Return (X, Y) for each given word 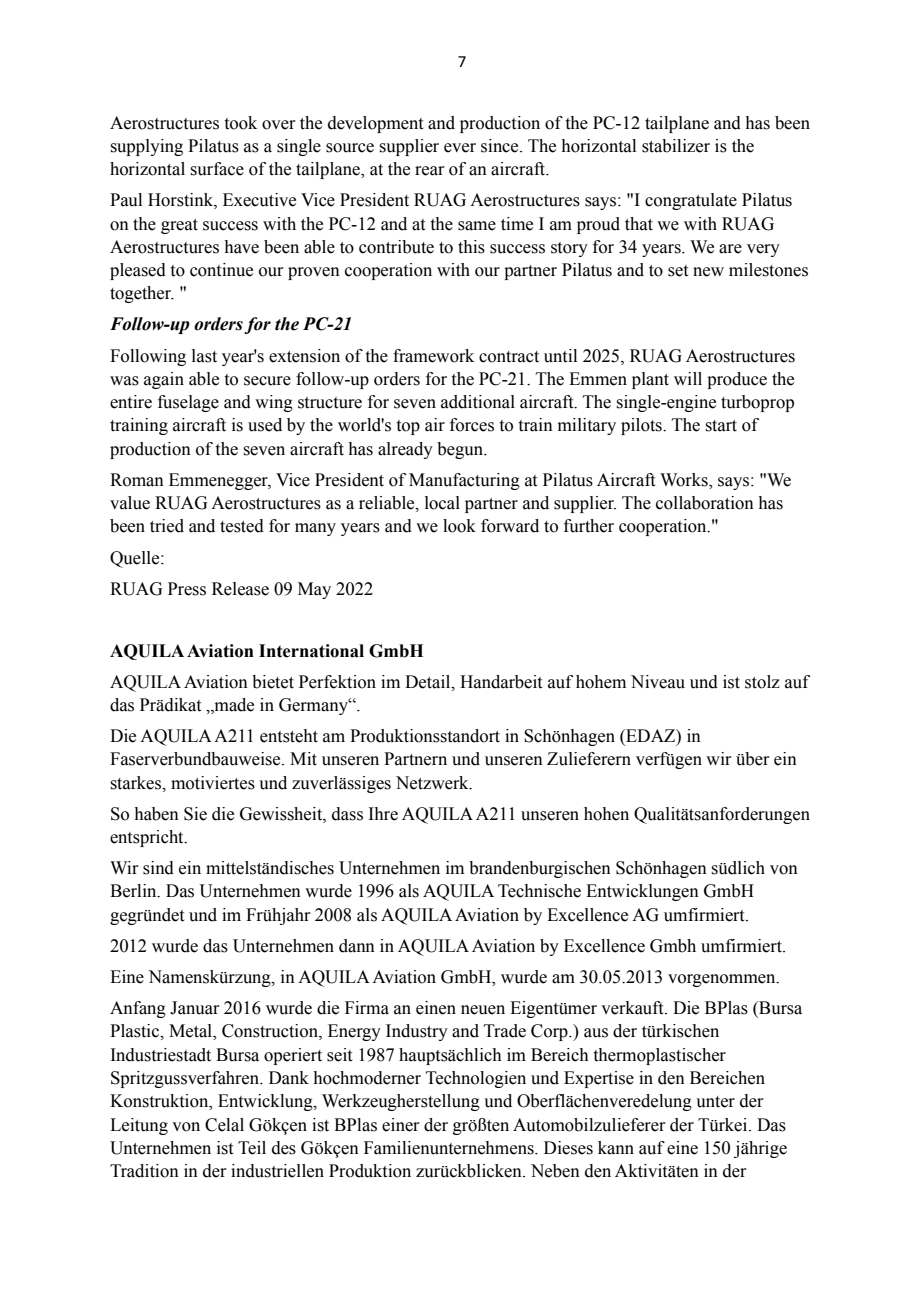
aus (596, 1033)
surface (217, 169)
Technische (539, 891)
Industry (417, 1032)
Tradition (144, 1171)
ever (460, 148)
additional (478, 402)
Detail (429, 682)
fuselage (188, 403)
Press (187, 589)
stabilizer (676, 146)
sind (158, 868)
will (688, 378)
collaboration (705, 503)
